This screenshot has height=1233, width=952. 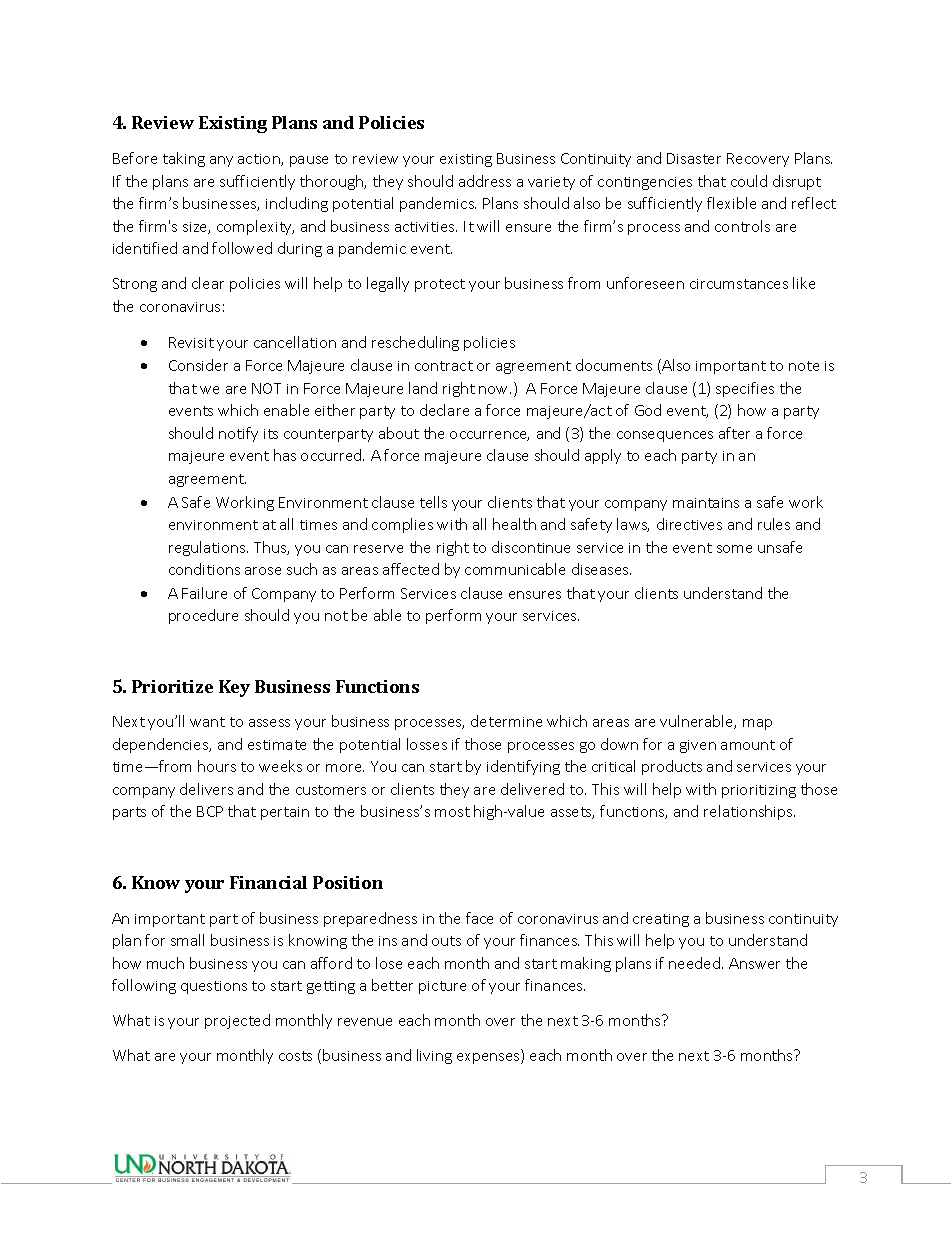 I want to click on relationships, so click(x=749, y=812).
